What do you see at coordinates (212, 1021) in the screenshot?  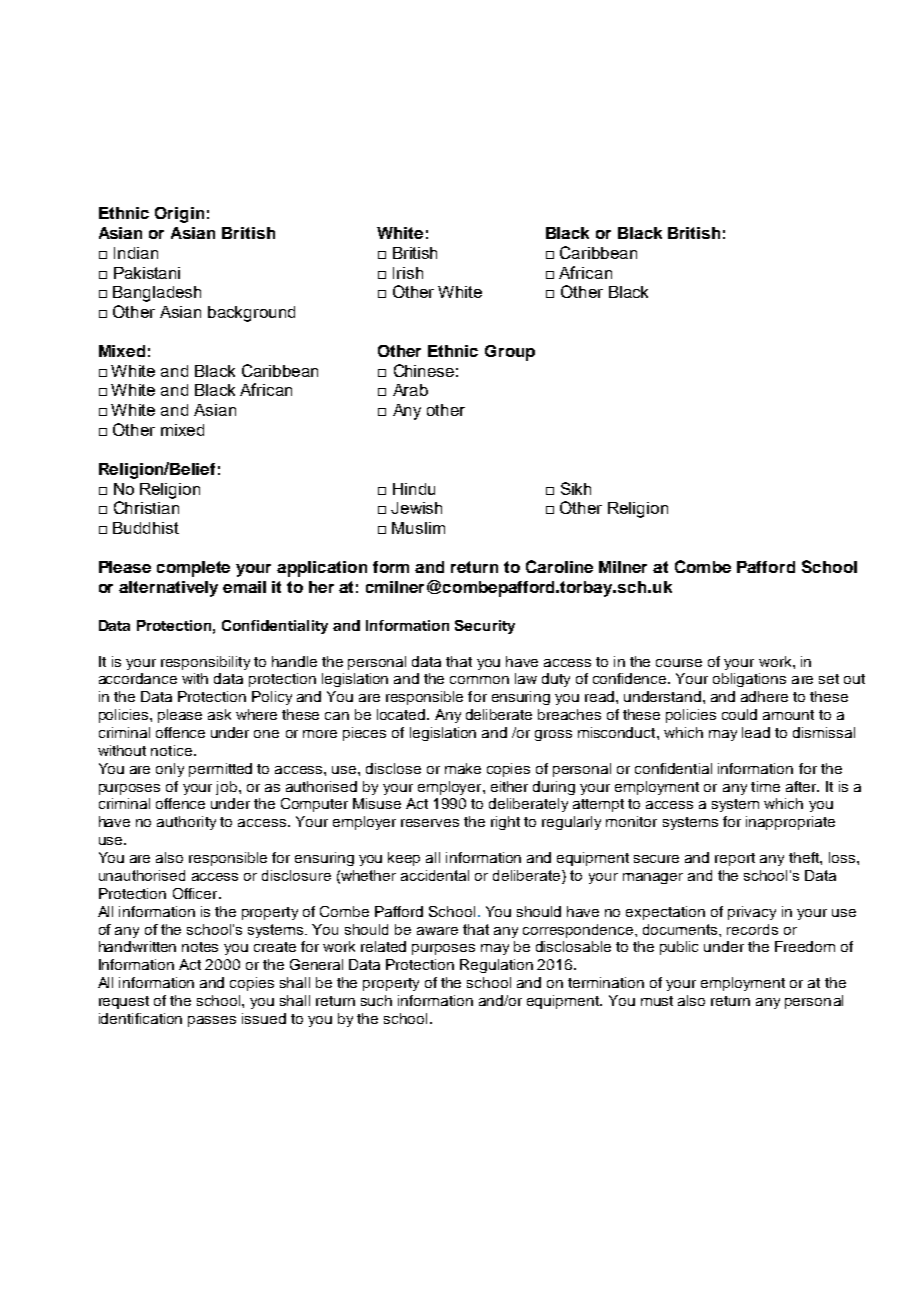 I see `passes` at bounding box center [212, 1021].
